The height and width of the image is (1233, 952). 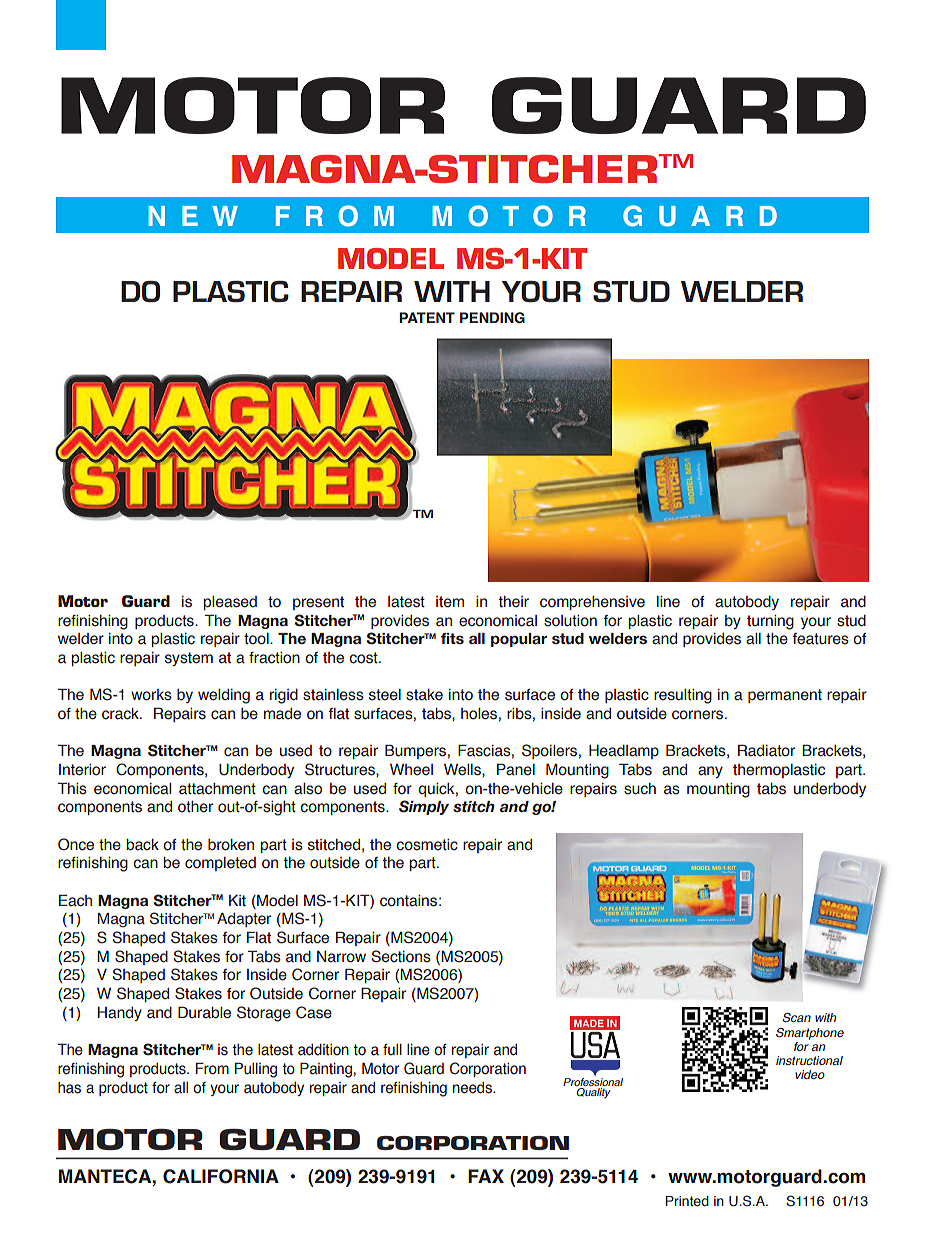 What do you see at coordinates (770, 622) in the image?
I see `turning` at bounding box center [770, 622].
